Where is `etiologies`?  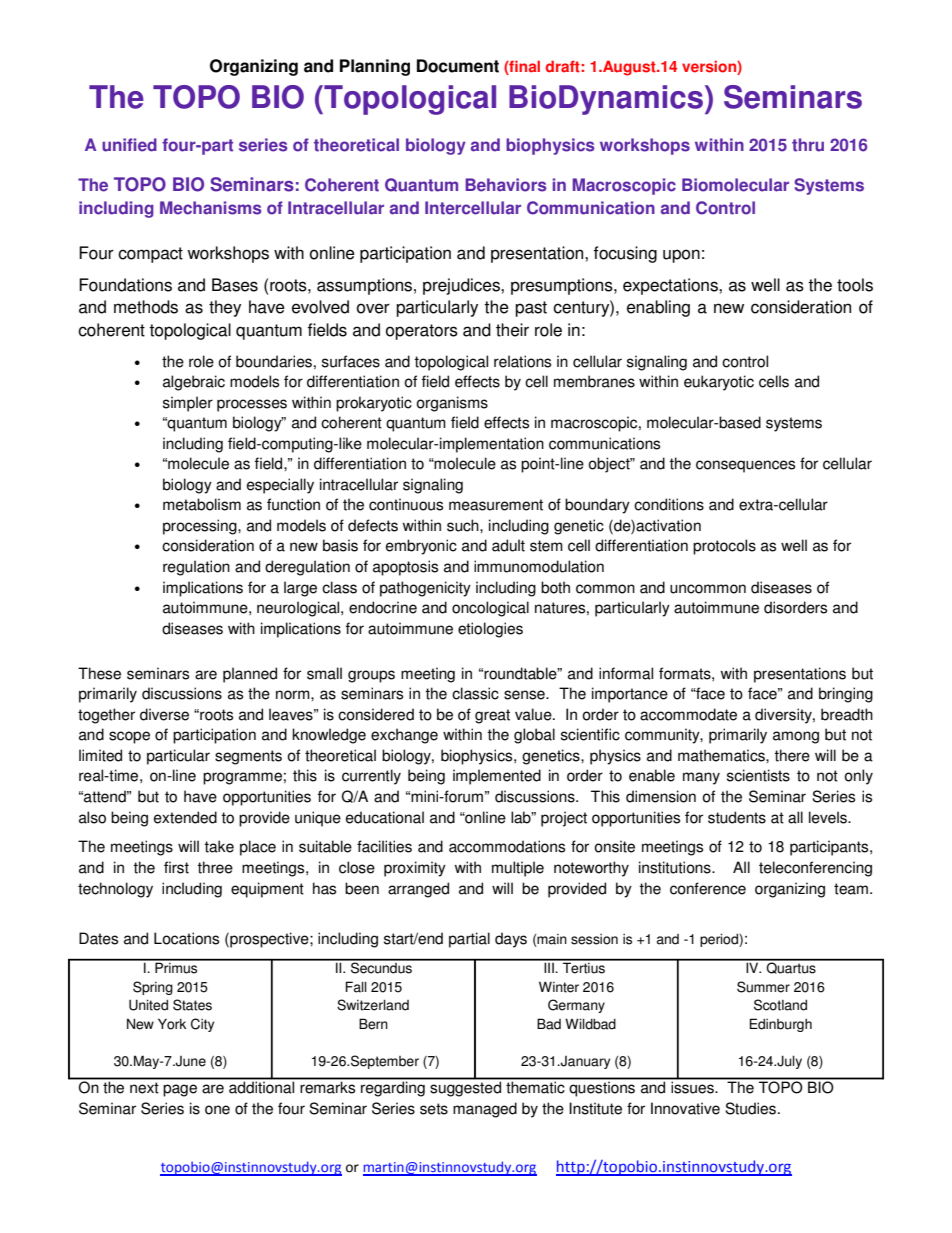
etiologies is located at coordinates (490, 630).
